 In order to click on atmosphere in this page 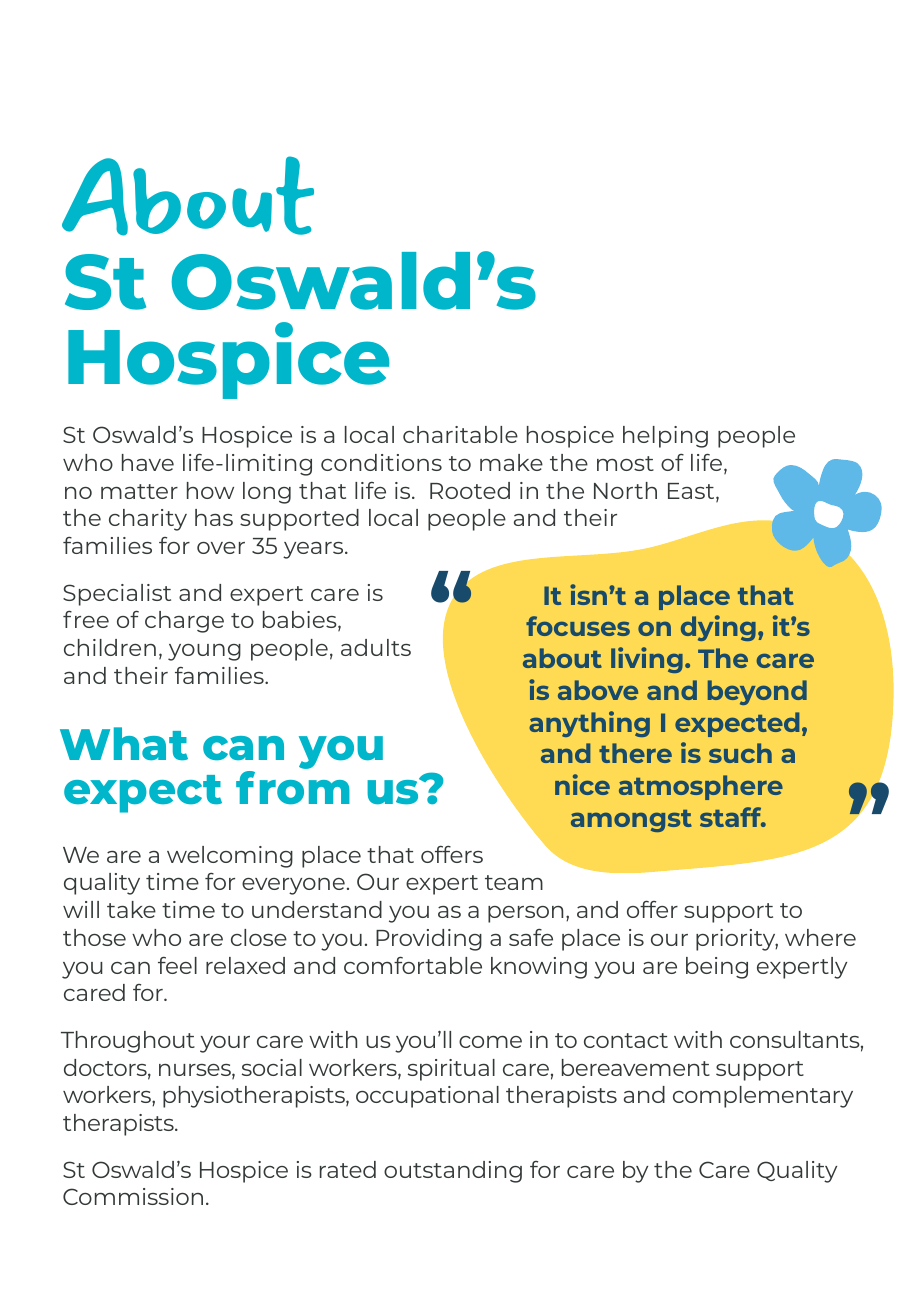, I will do `click(701, 787)`.
